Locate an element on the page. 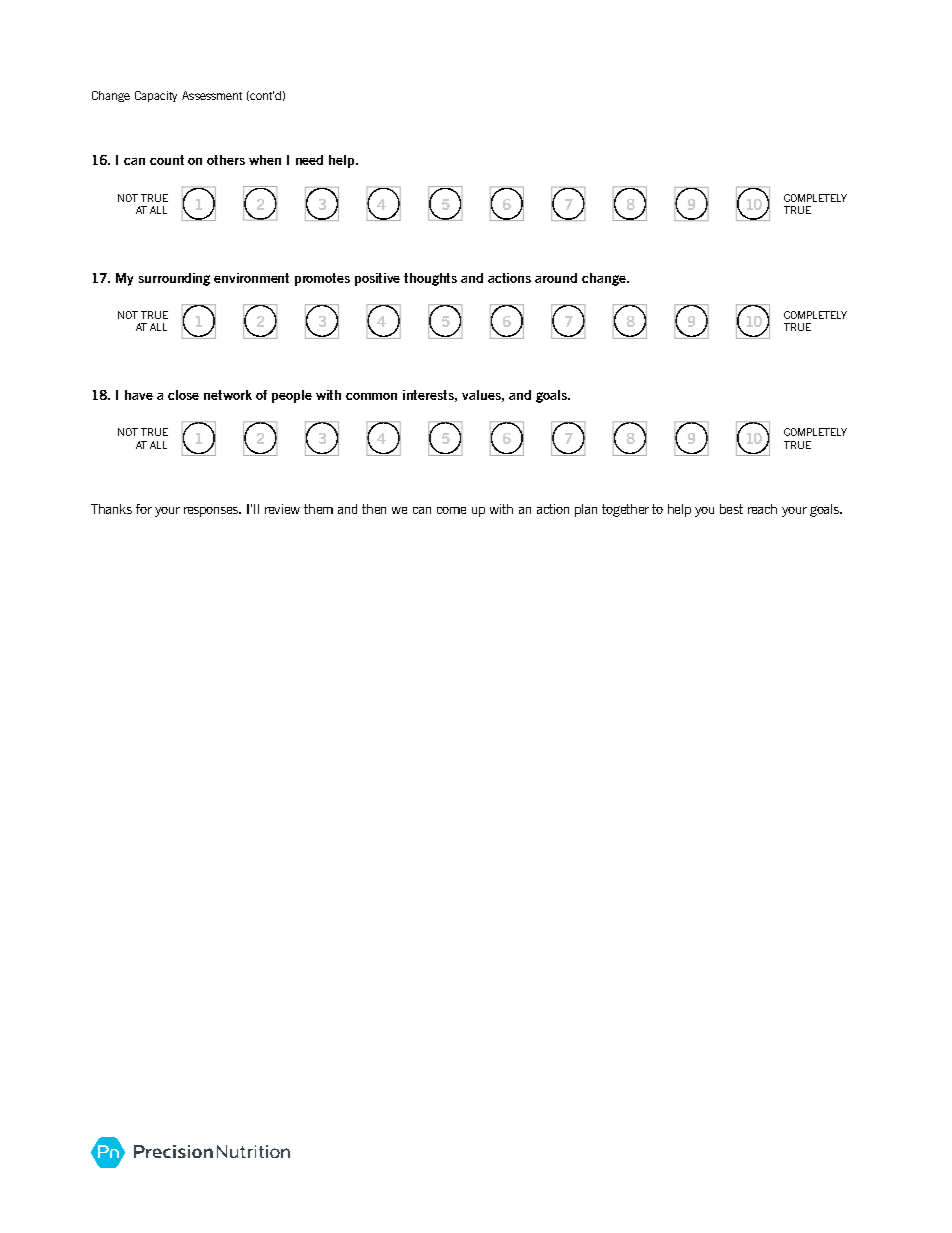  Assessment is located at coordinates (212, 95).
